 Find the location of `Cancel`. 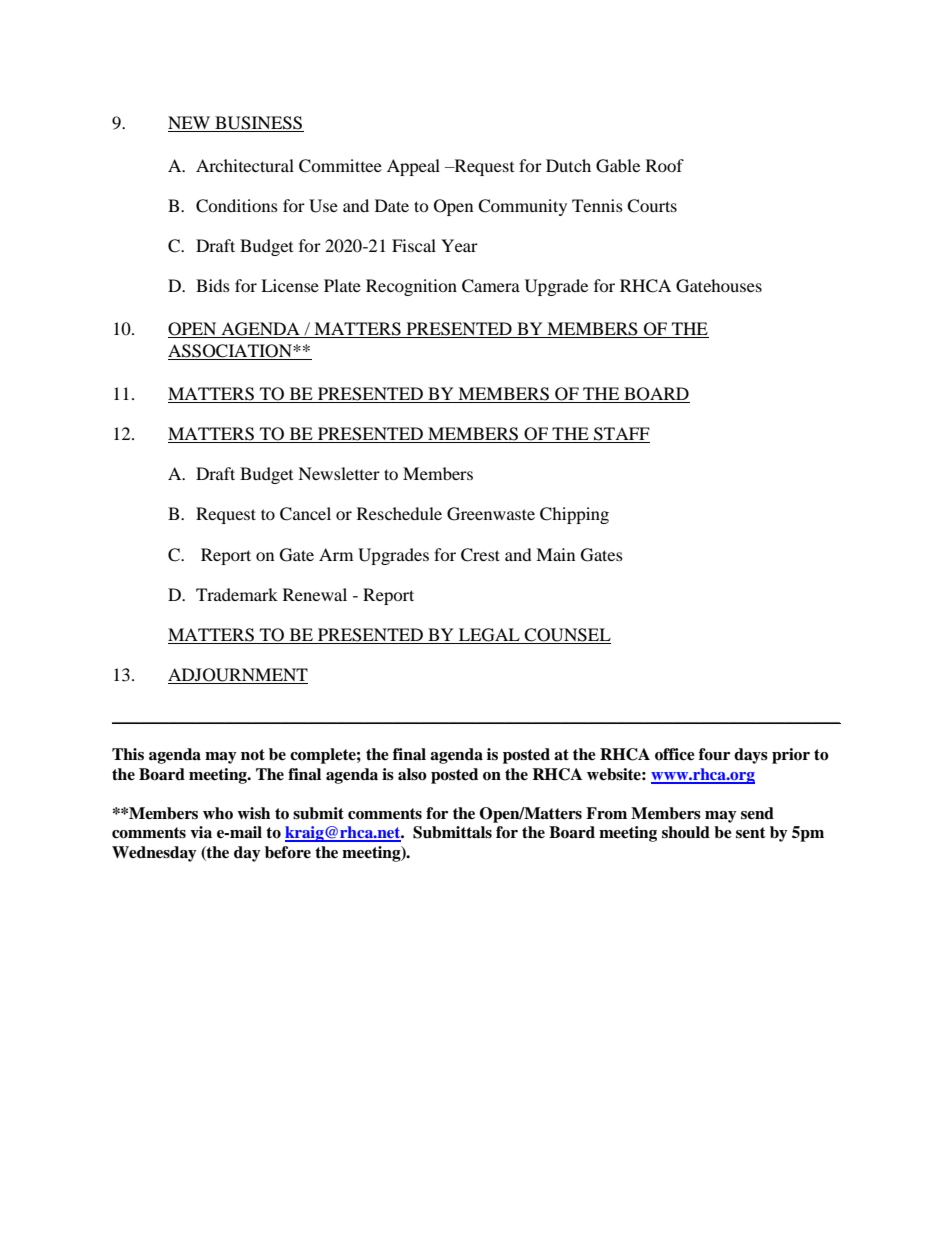

Cancel is located at coordinates (305, 514).
